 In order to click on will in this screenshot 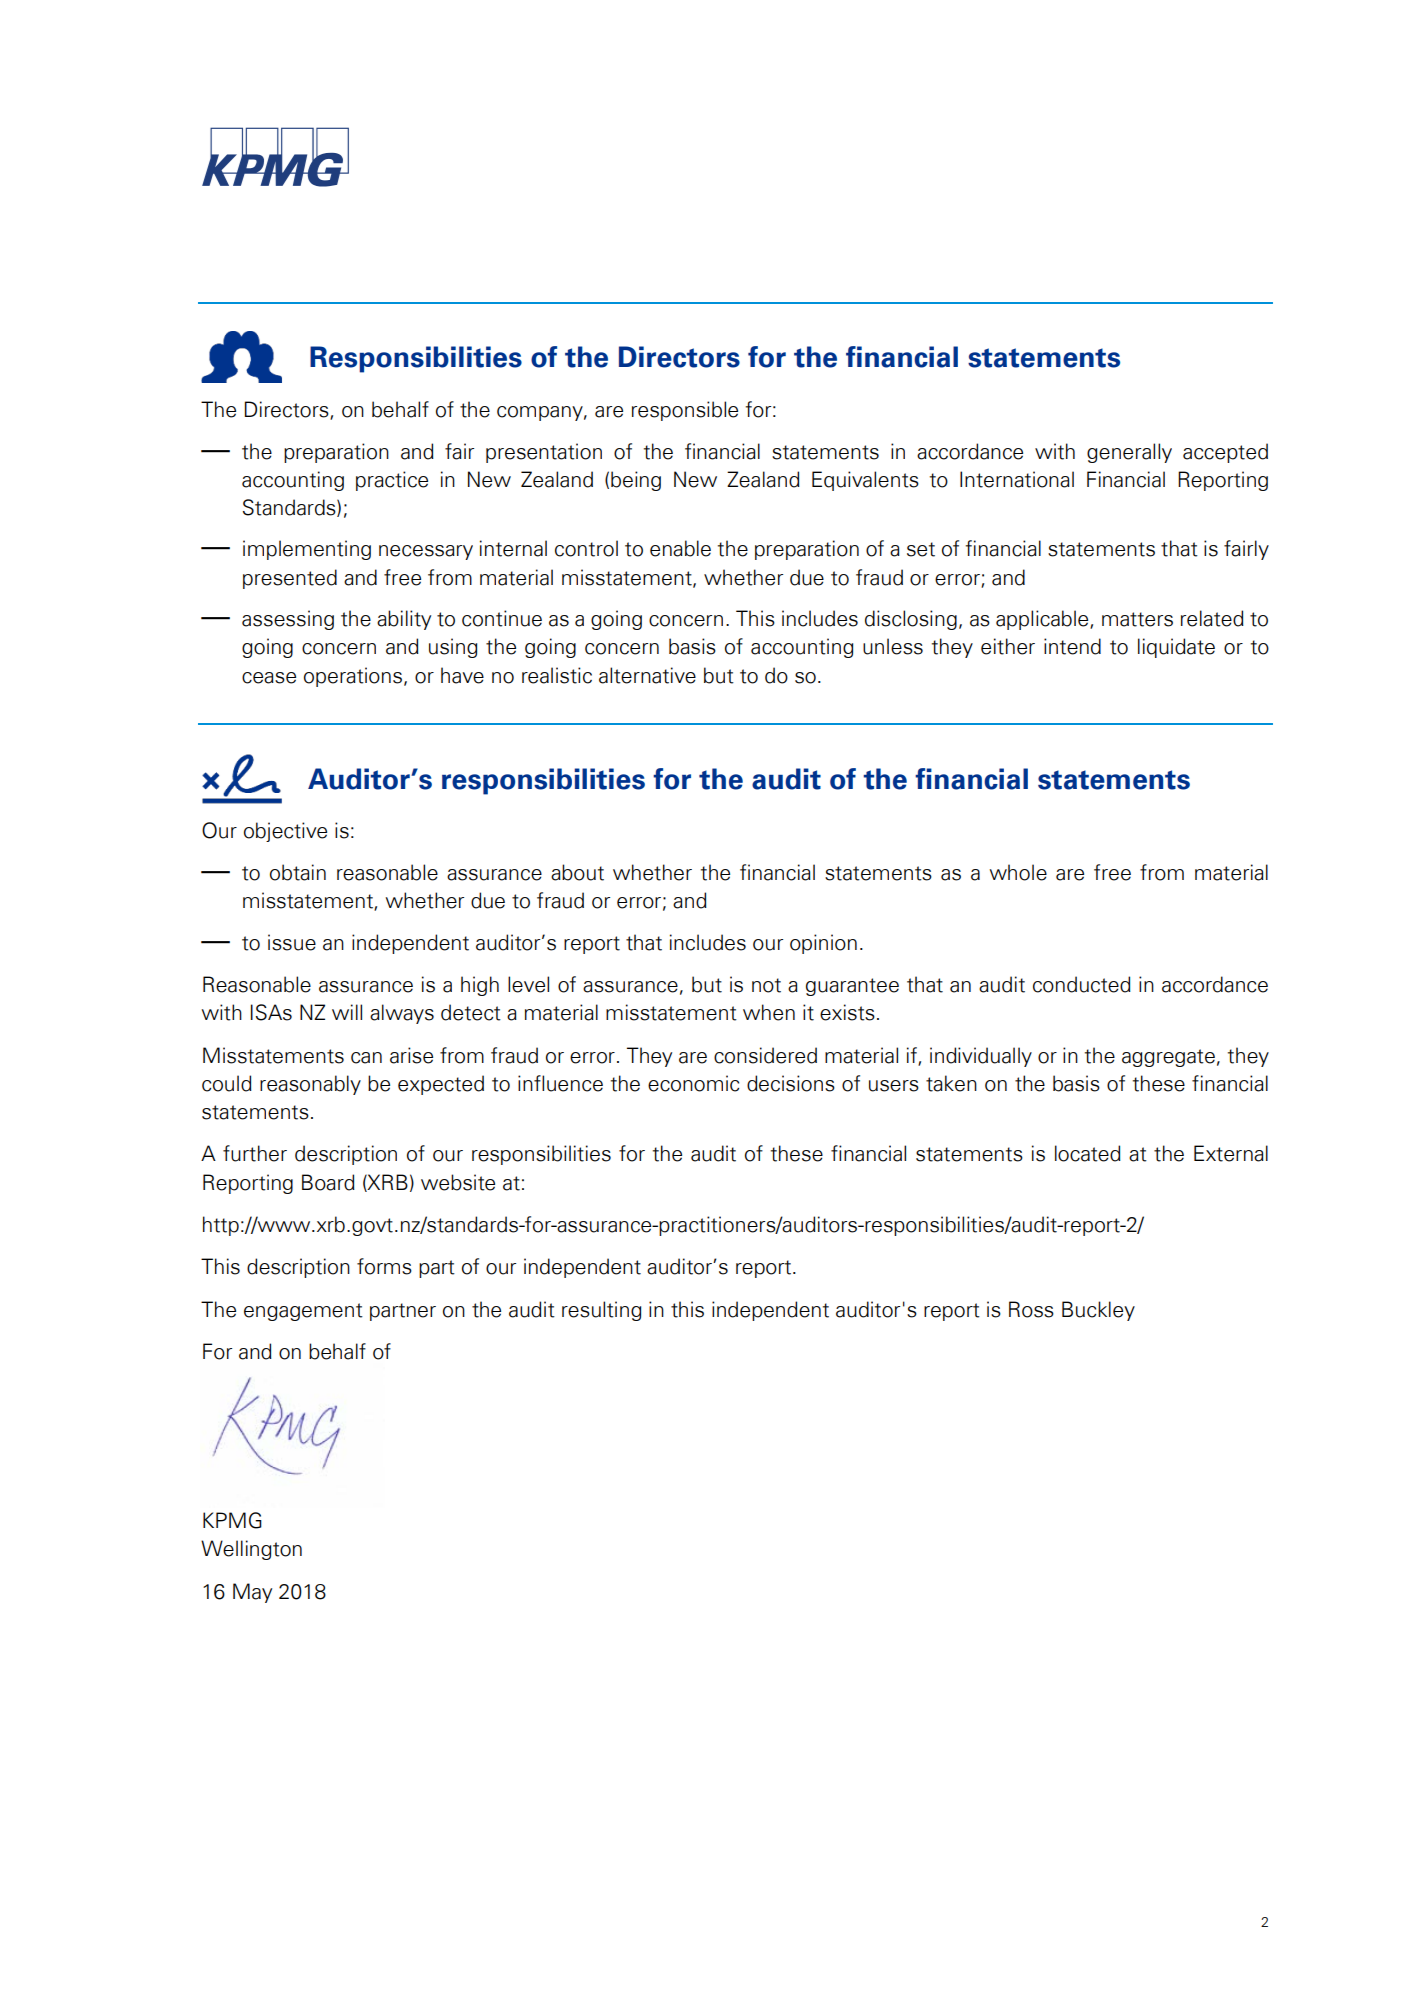, I will do `click(347, 1012)`.
